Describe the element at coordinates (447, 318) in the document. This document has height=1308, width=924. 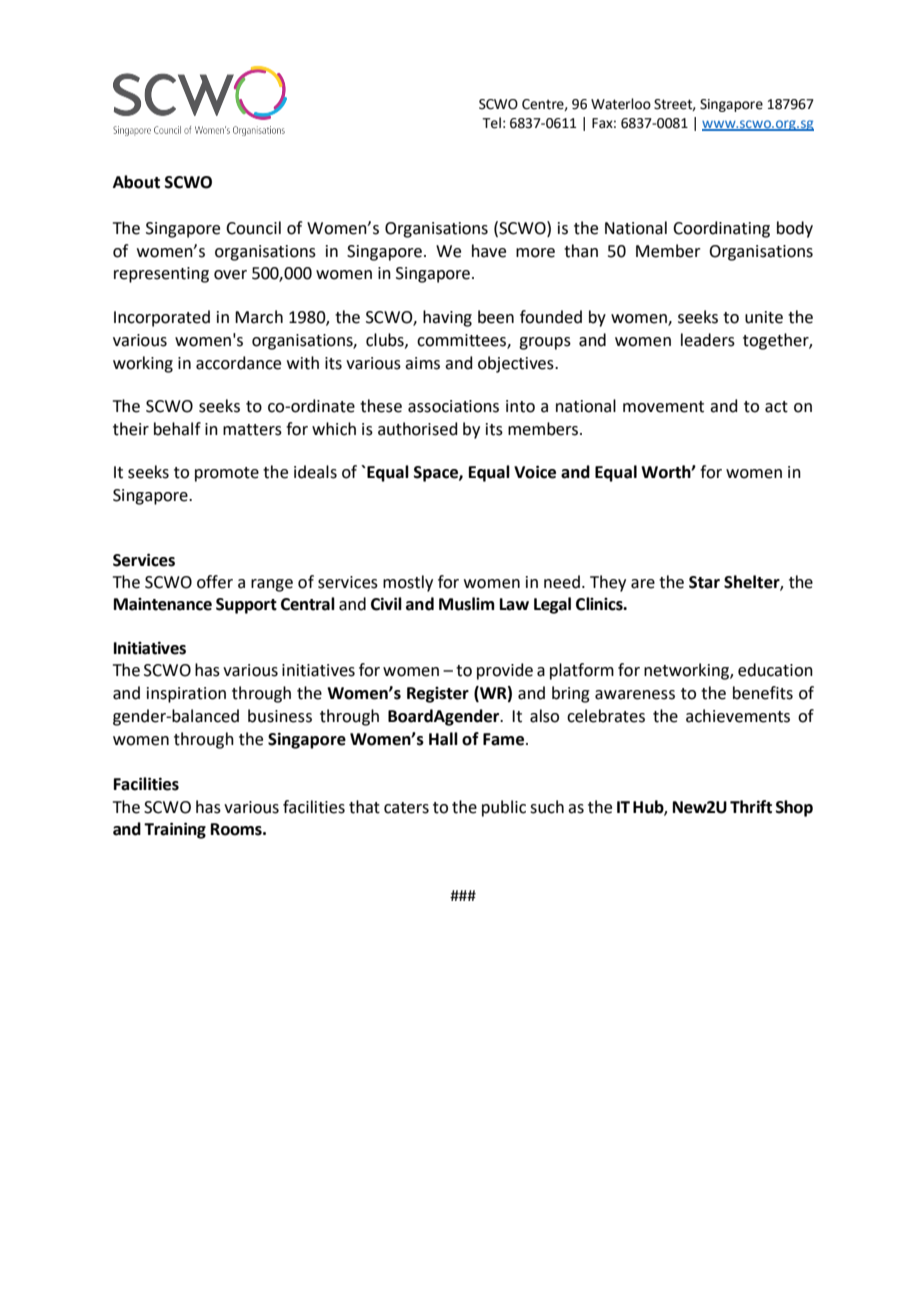
I see `having` at that location.
